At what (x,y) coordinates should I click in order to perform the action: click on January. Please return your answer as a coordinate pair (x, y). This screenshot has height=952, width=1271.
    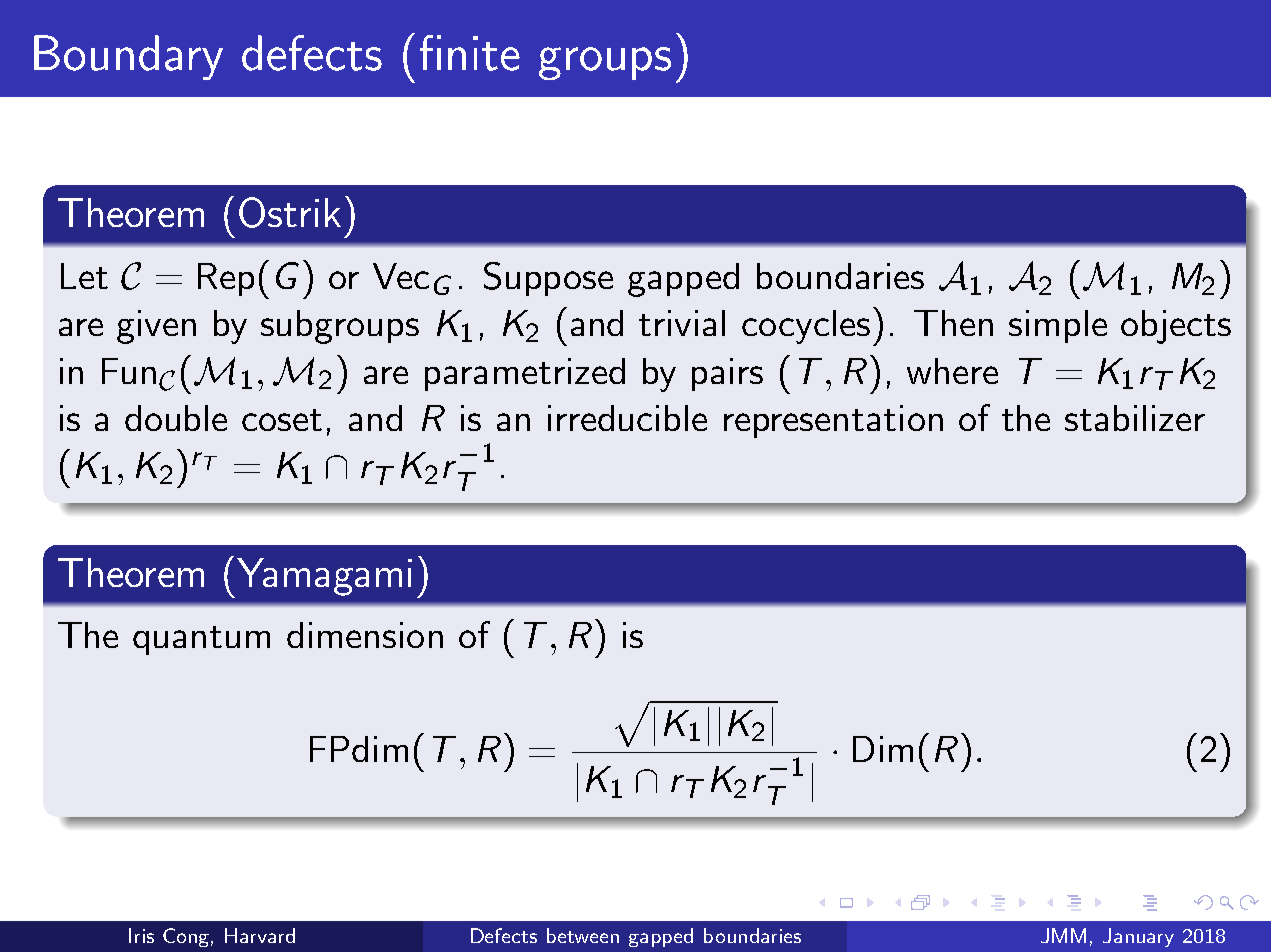
    Looking at the image, I should click on (1138, 937).
